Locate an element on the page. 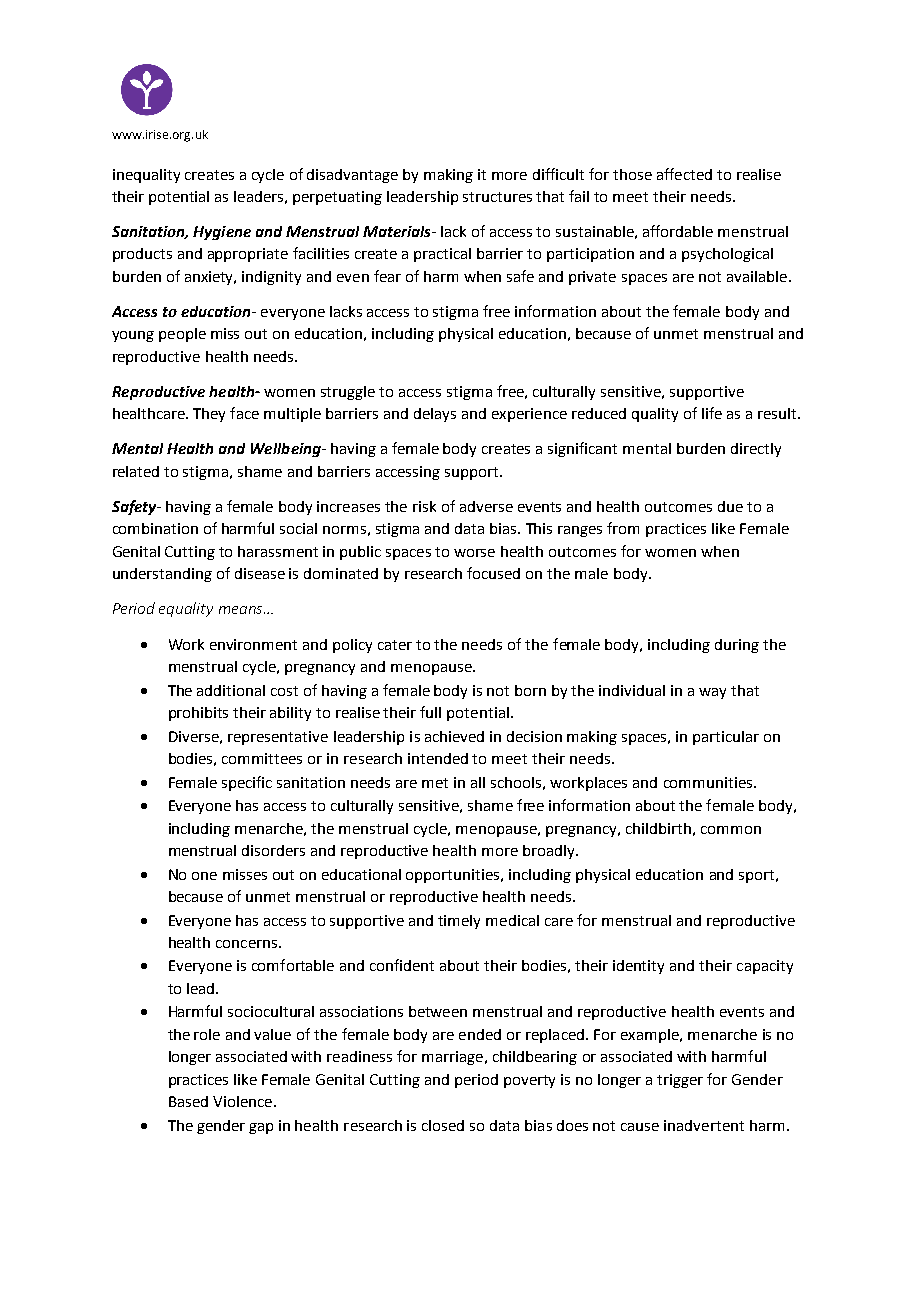  communities is located at coordinates (708, 782).
